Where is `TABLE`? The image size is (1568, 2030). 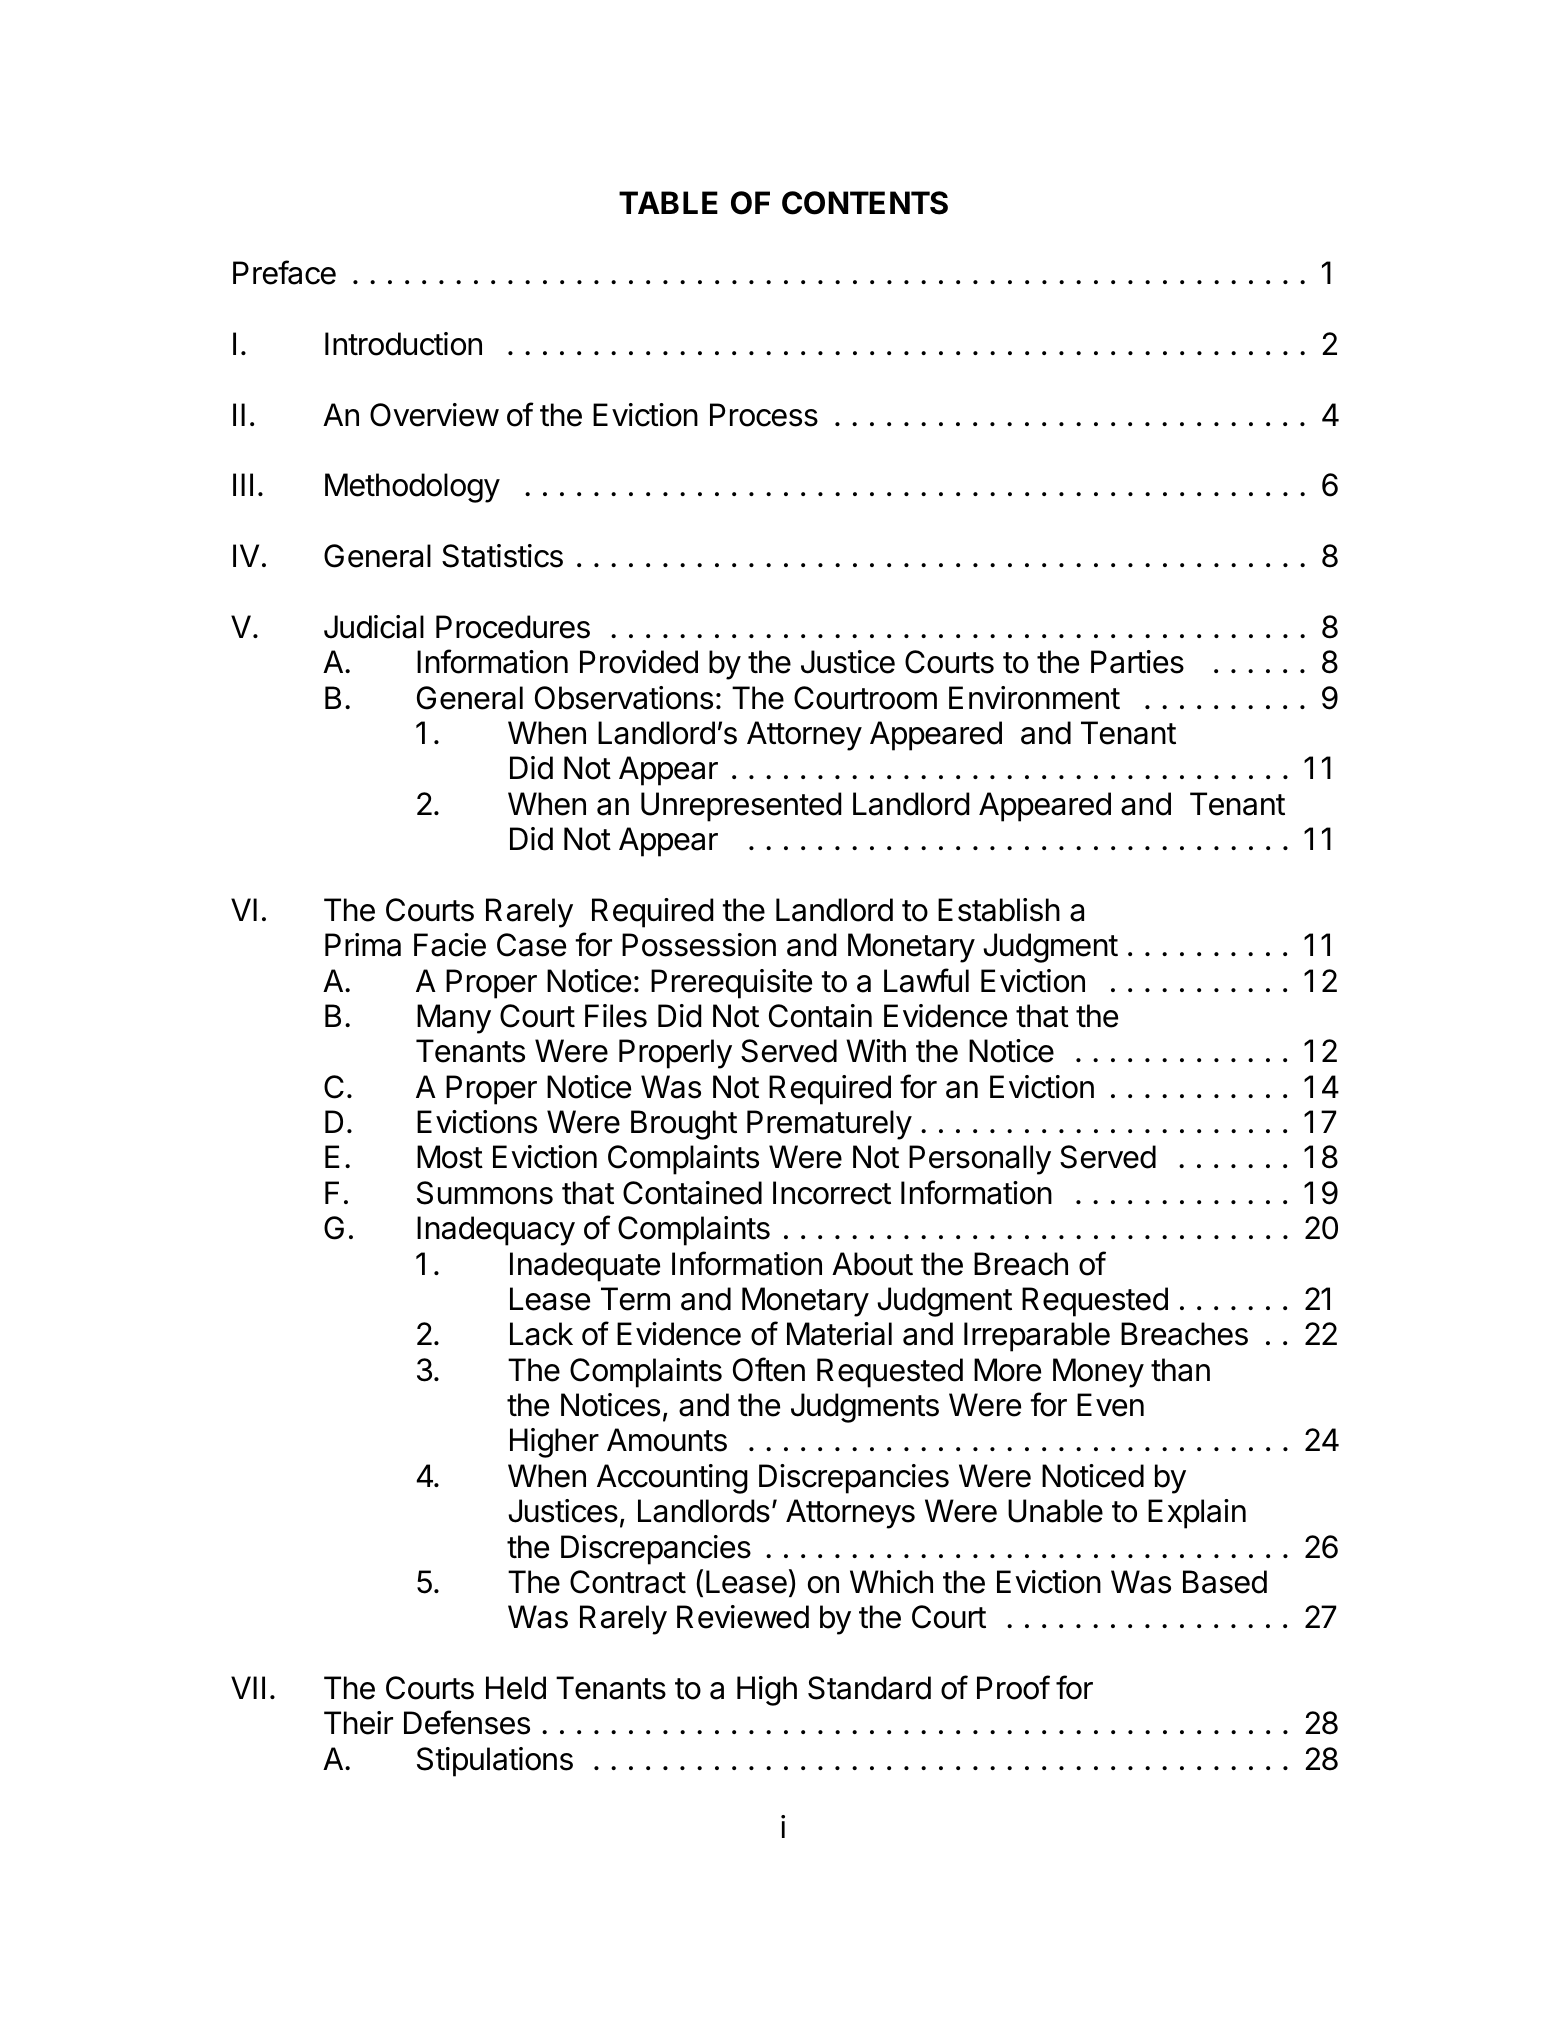 TABLE is located at coordinates (668, 202).
